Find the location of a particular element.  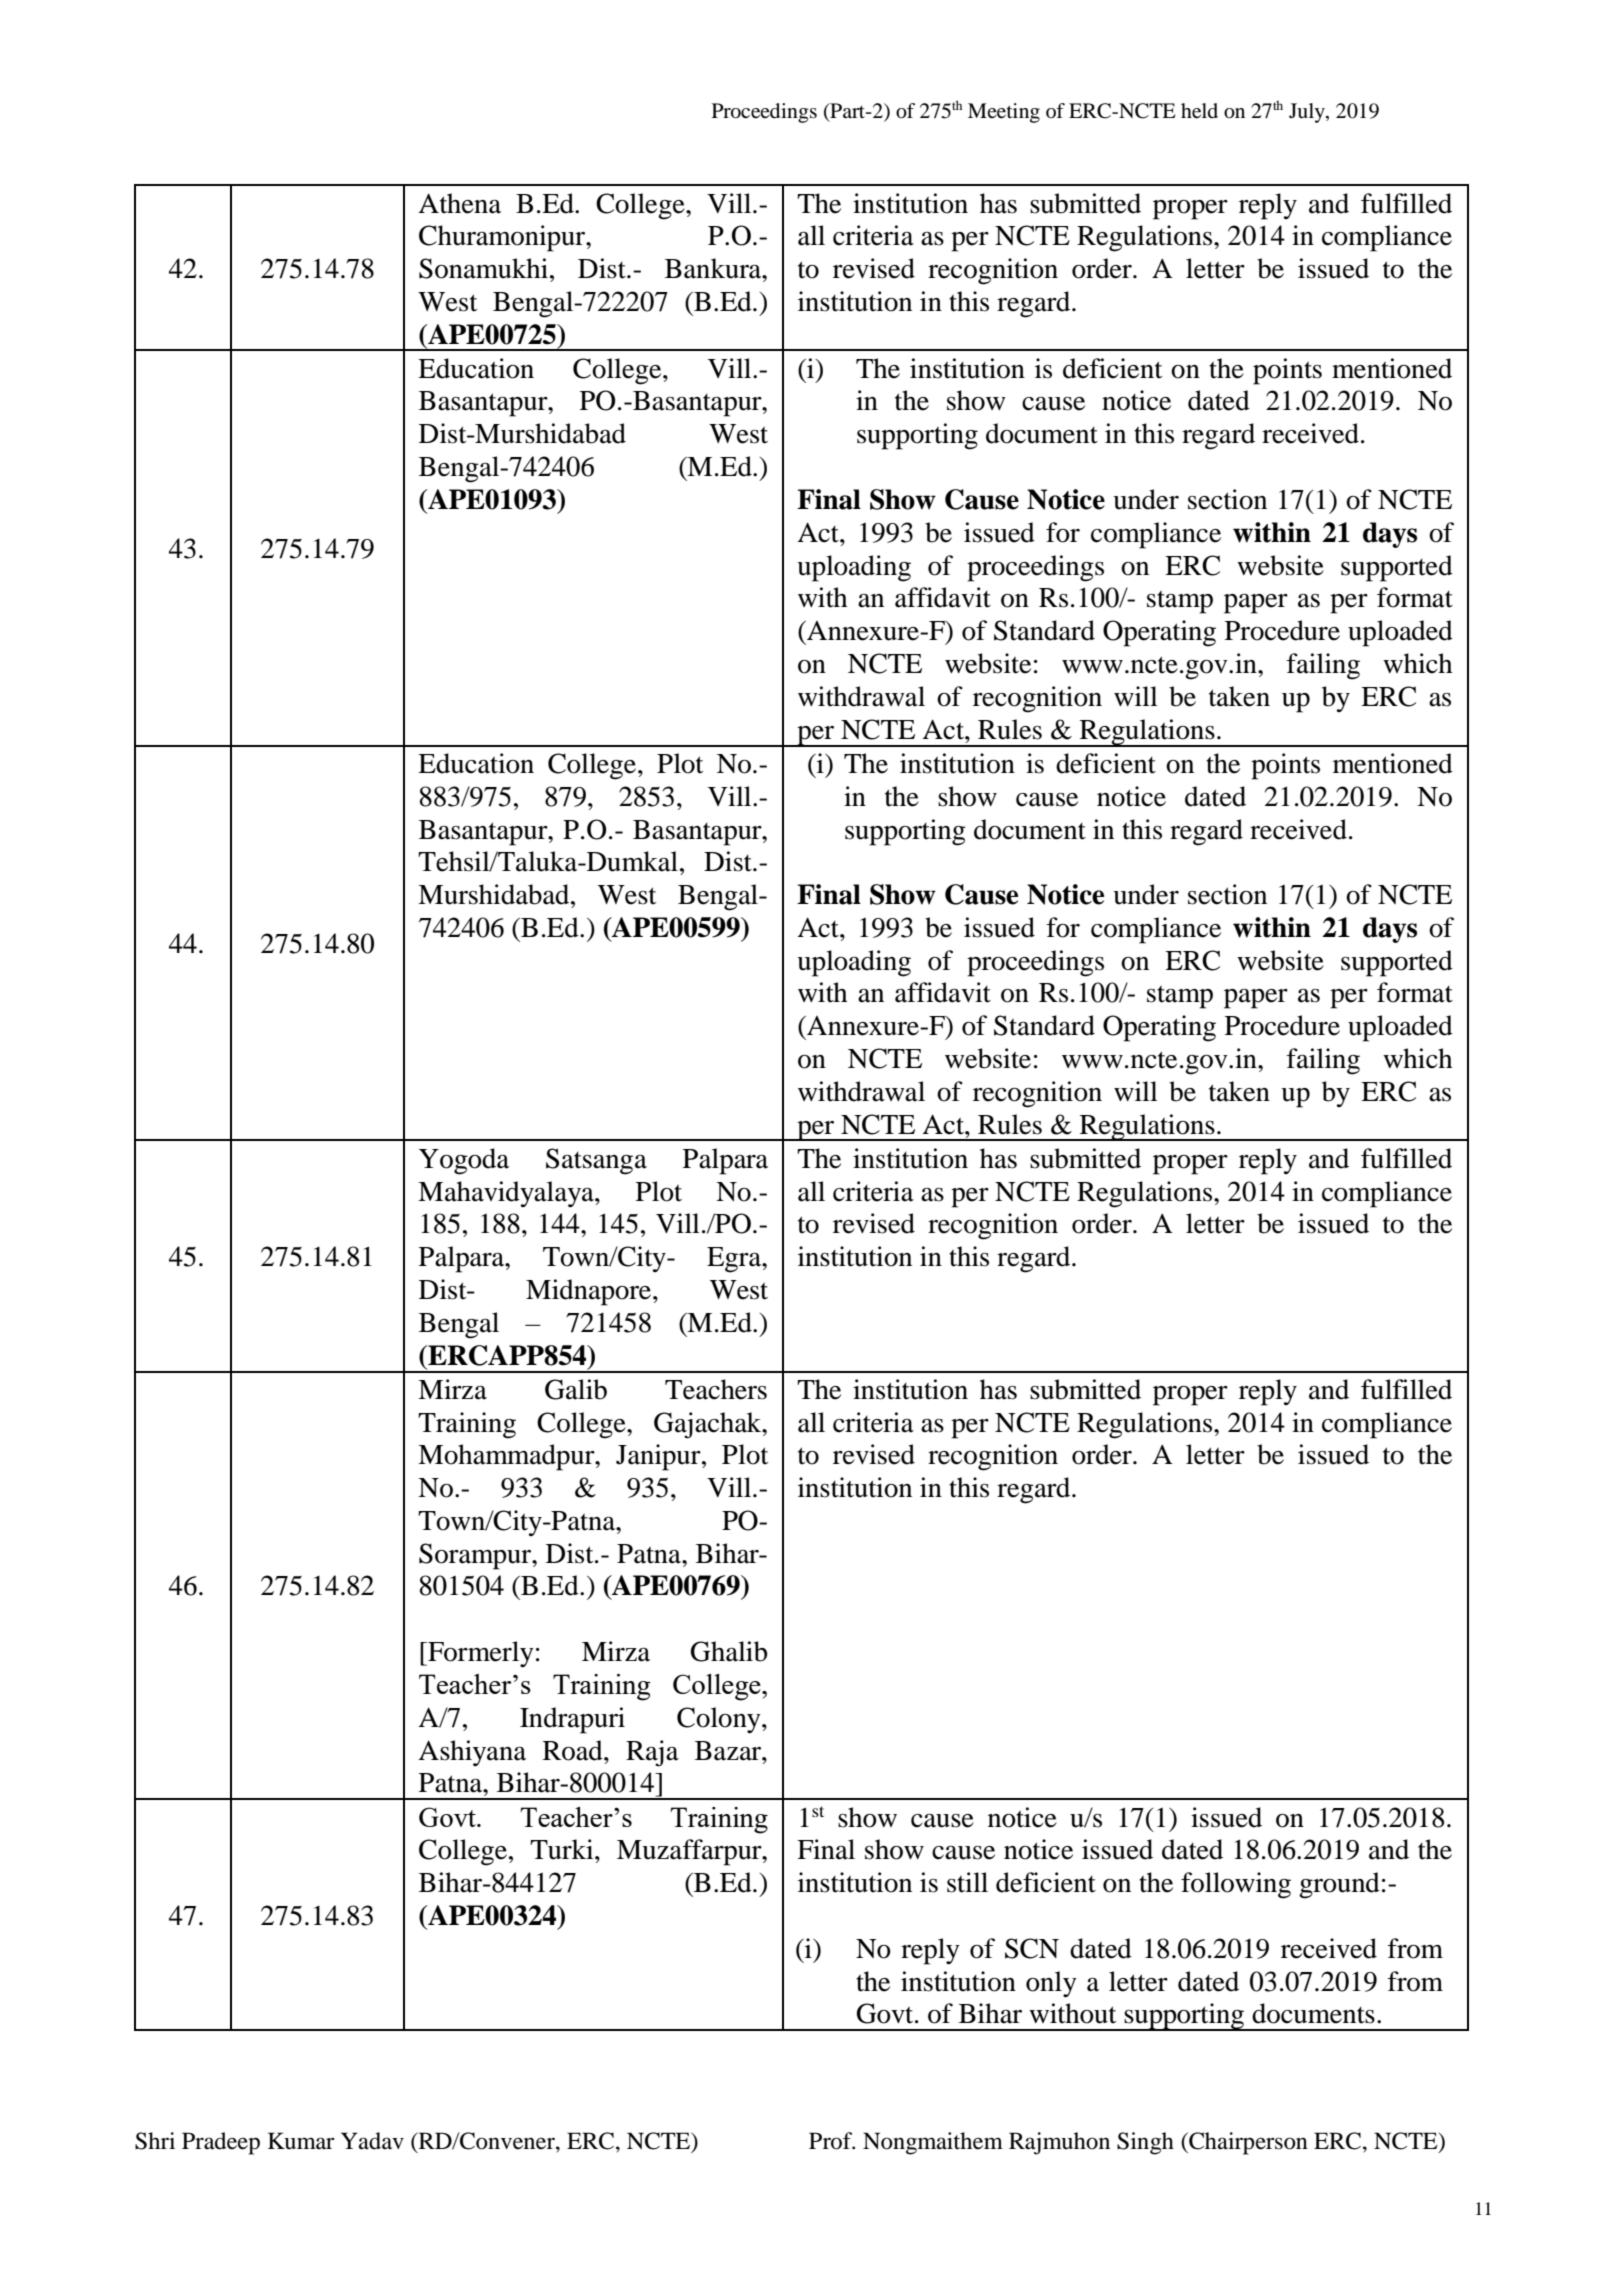

Meeting is located at coordinates (1004, 113).
